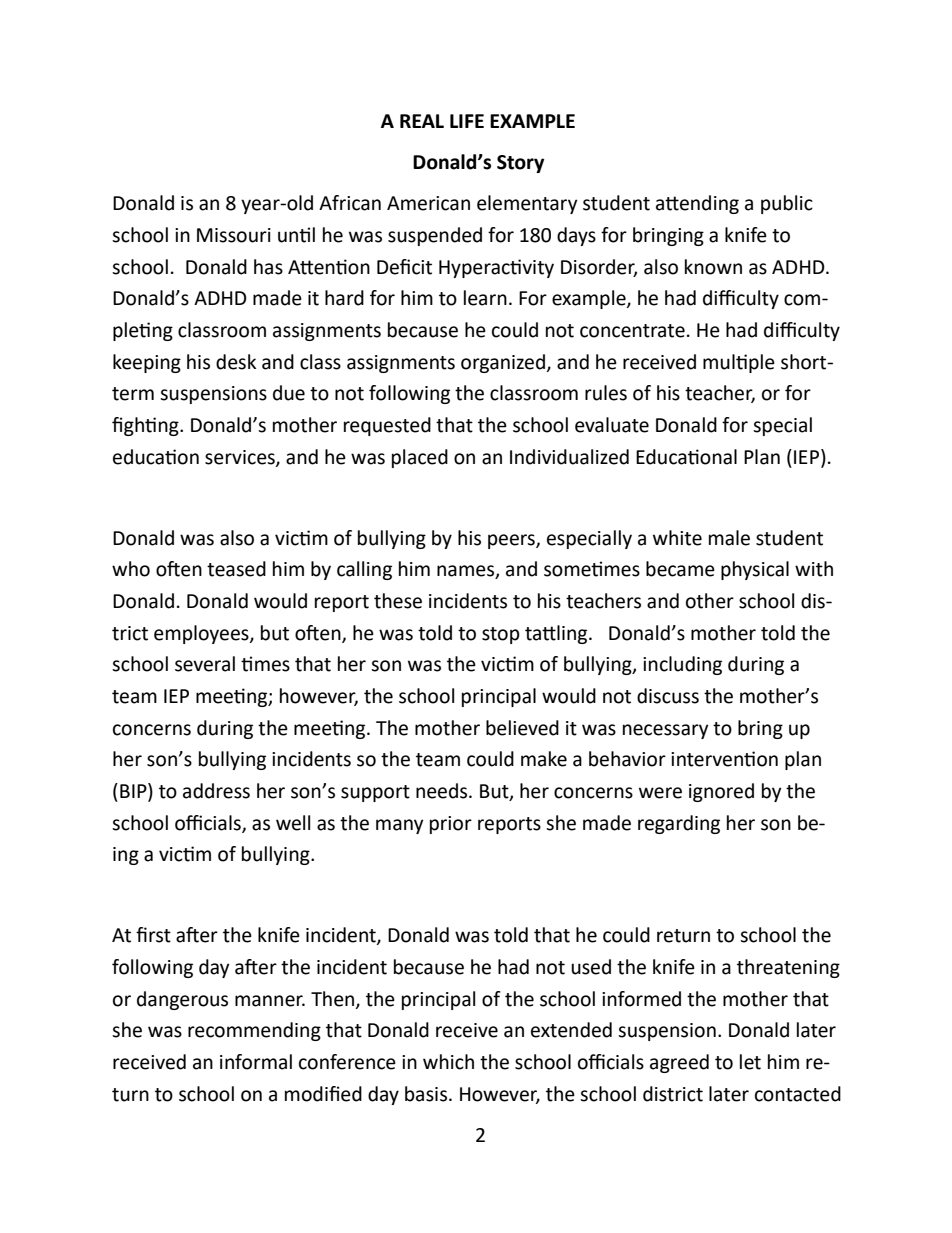  What do you see at coordinates (234, 235) in the document?
I see `Missouri` at bounding box center [234, 235].
